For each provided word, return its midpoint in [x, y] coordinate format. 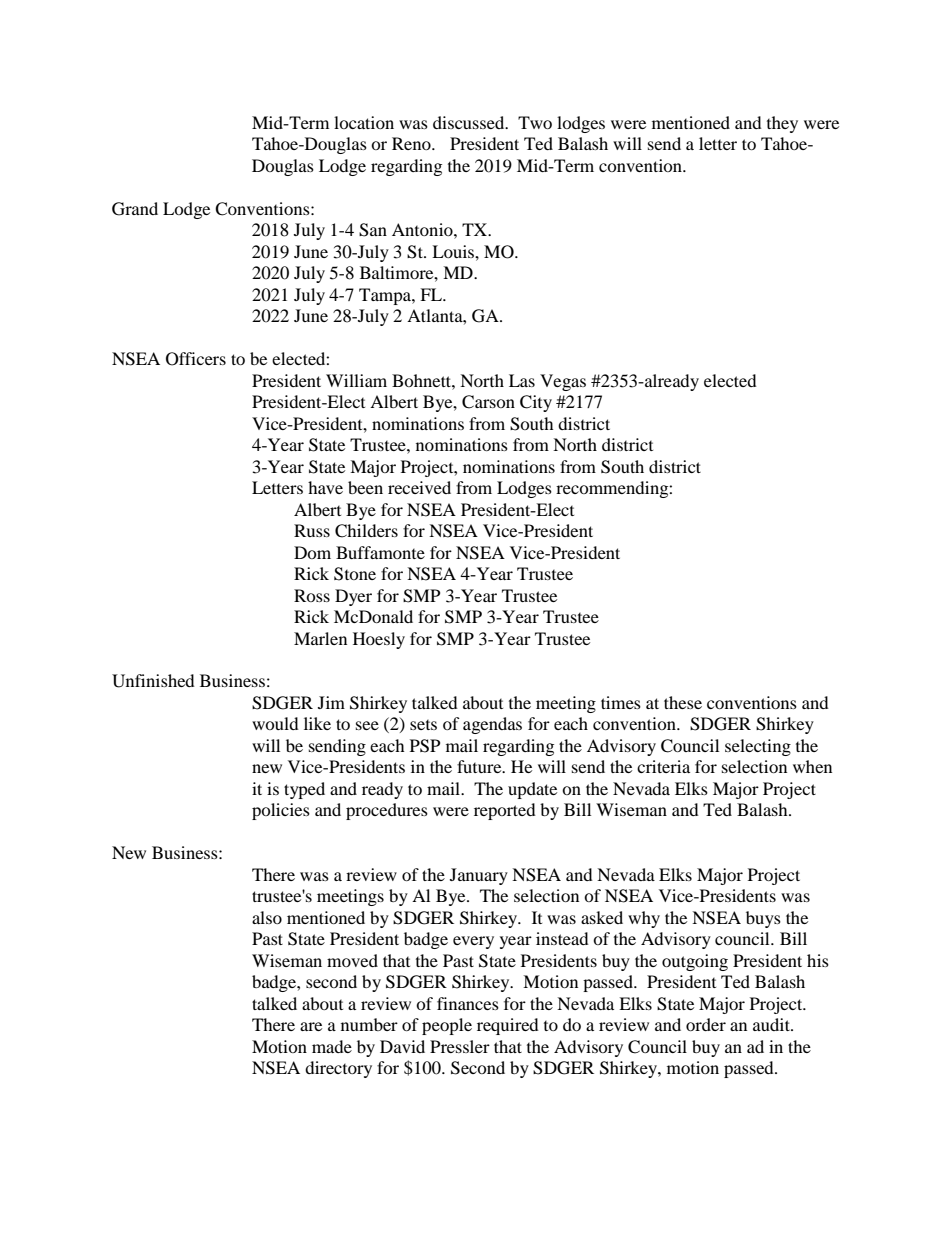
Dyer [353, 597]
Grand [135, 209]
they [782, 124]
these [683, 702]
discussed [470, 122]
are [311, 1026]
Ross [312, 595]
